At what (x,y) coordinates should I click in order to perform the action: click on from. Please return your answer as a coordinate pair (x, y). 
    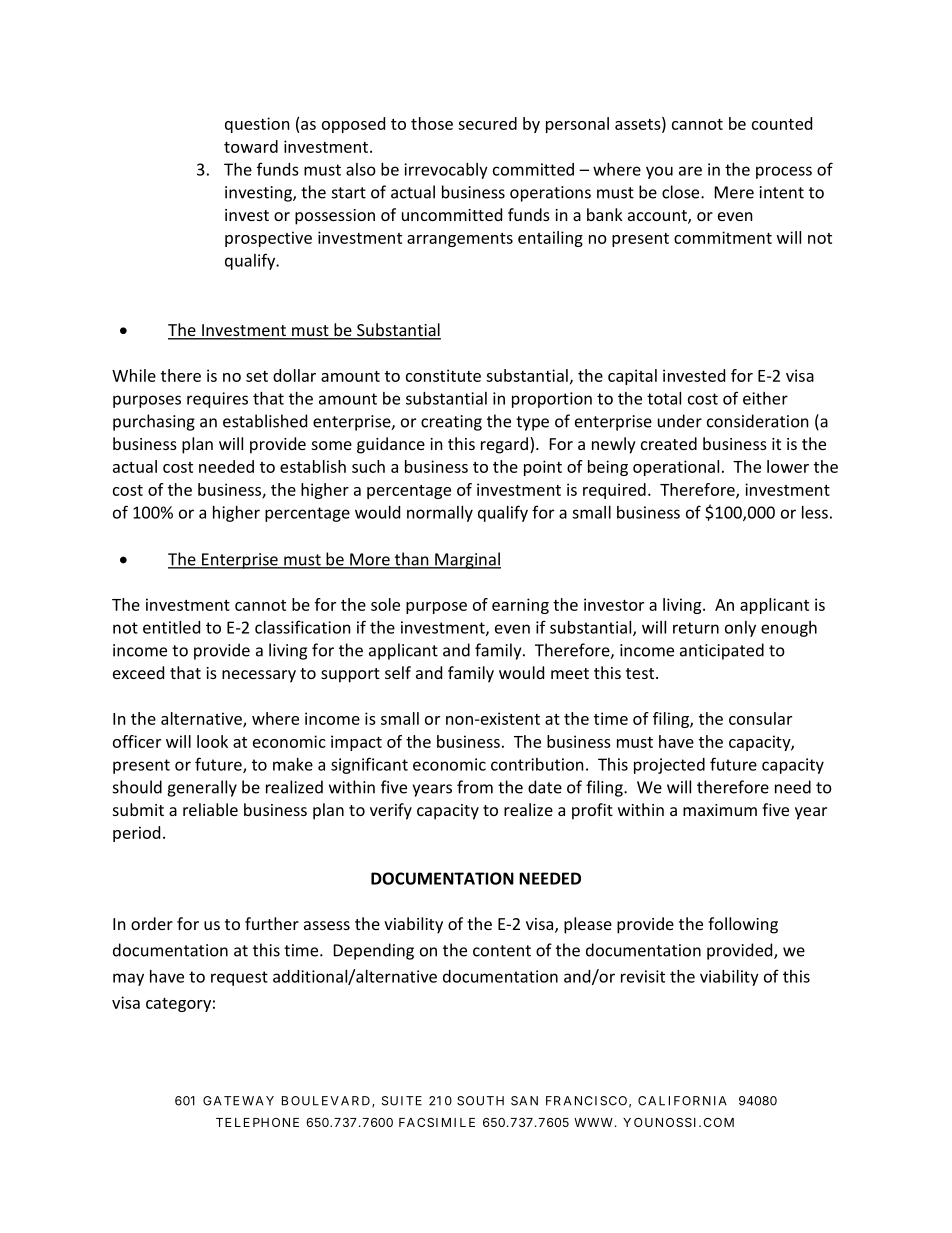
    Looking at the image, I should click on (475, 787).
